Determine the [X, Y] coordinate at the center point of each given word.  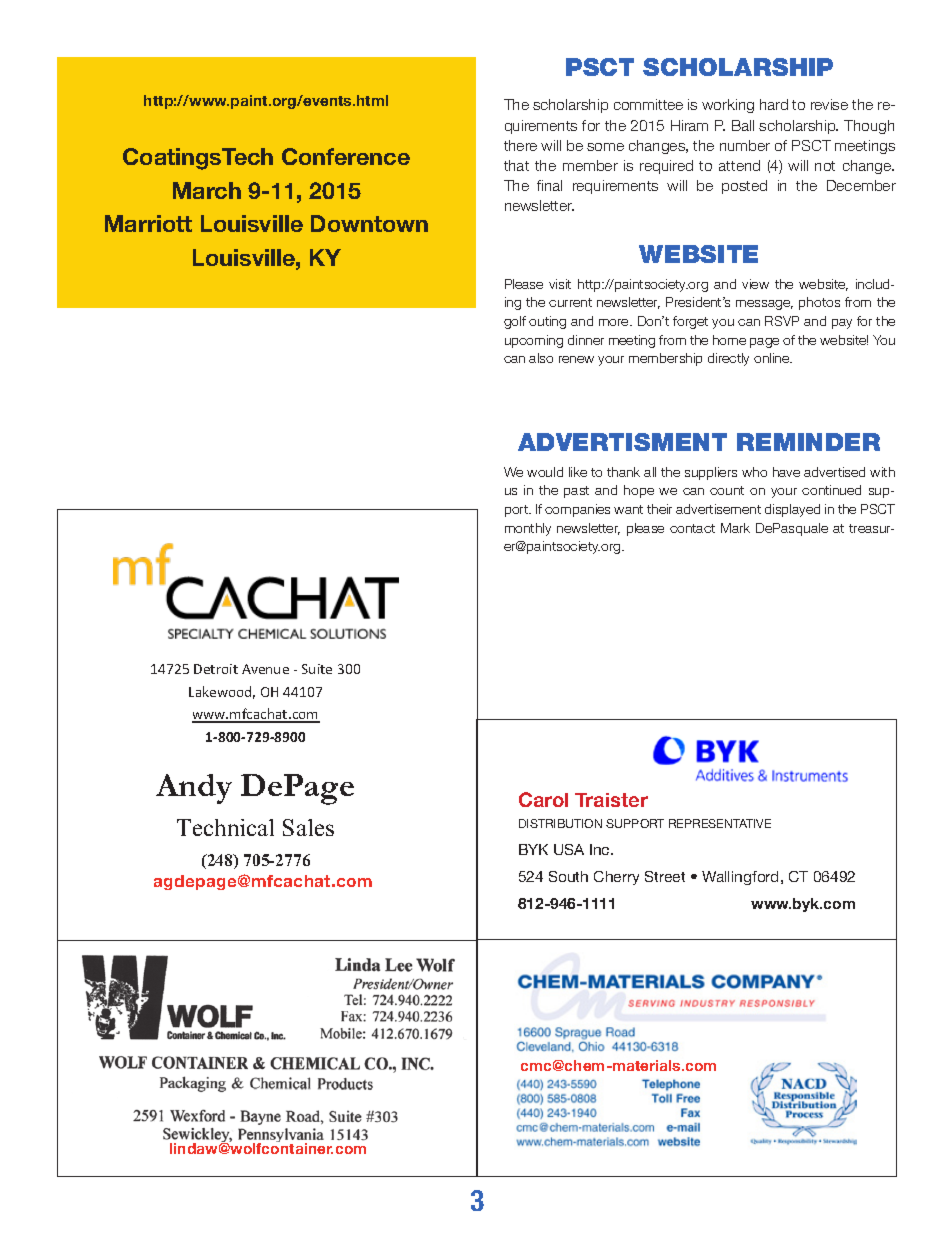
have [786, 472]
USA [569, 849]
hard [774, 104]
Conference [346, 156]
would [545, 472]
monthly [528, 529]
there [520, 145]
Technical [225, 827]
